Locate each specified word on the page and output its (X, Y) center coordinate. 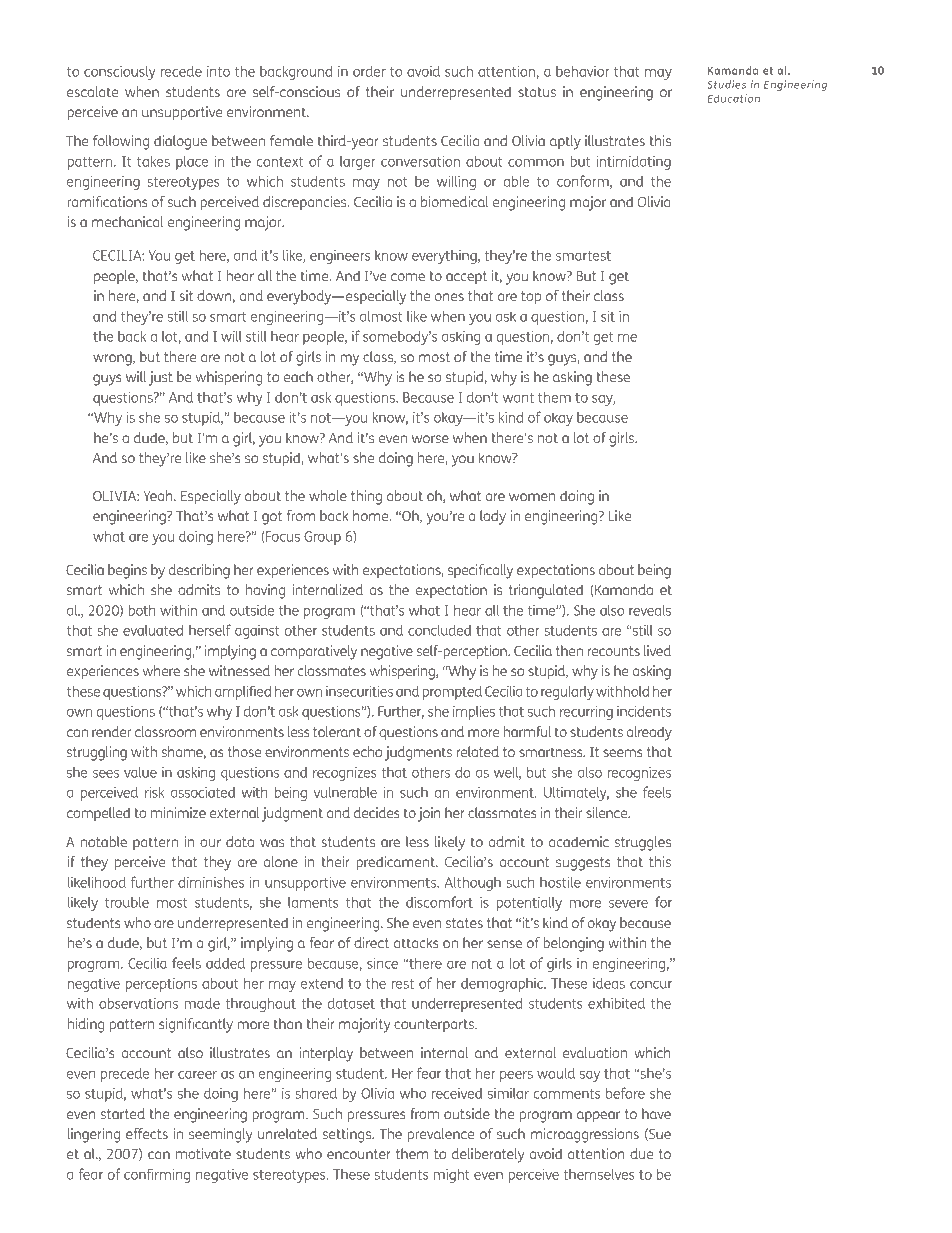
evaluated (153, 630)
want (518, 398)
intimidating (633, 163)
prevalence (441, 1135)
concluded (439, 630)
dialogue (180, 142)
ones (449, 297)
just (161, 378)
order (369, 71)
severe (628, 904)
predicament (396, 863)
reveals (650, 610)
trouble (127, 902)
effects (147, 1133)
